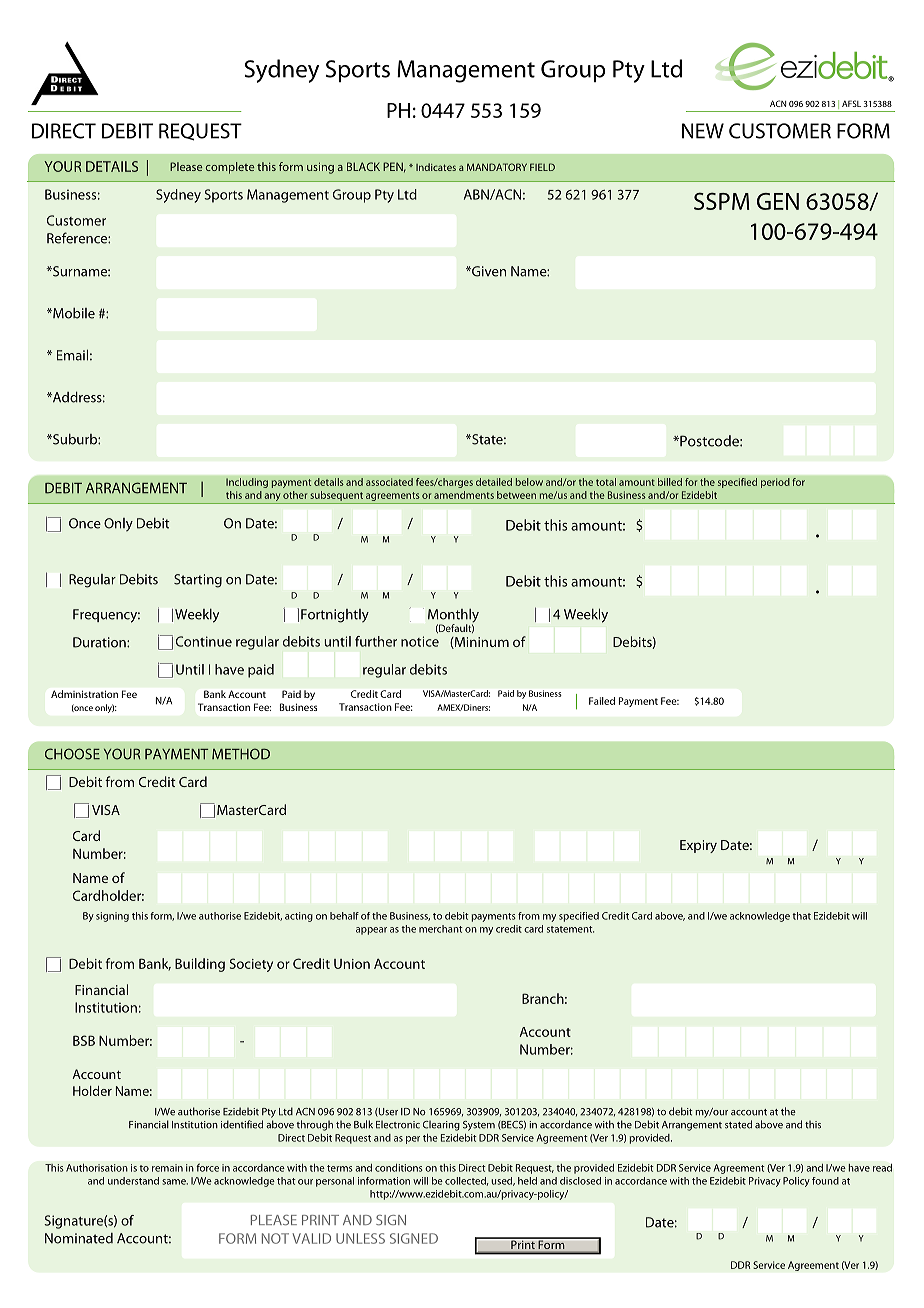 This page has height=1308, width=924. I want to click on notice, so click(420, 641).
